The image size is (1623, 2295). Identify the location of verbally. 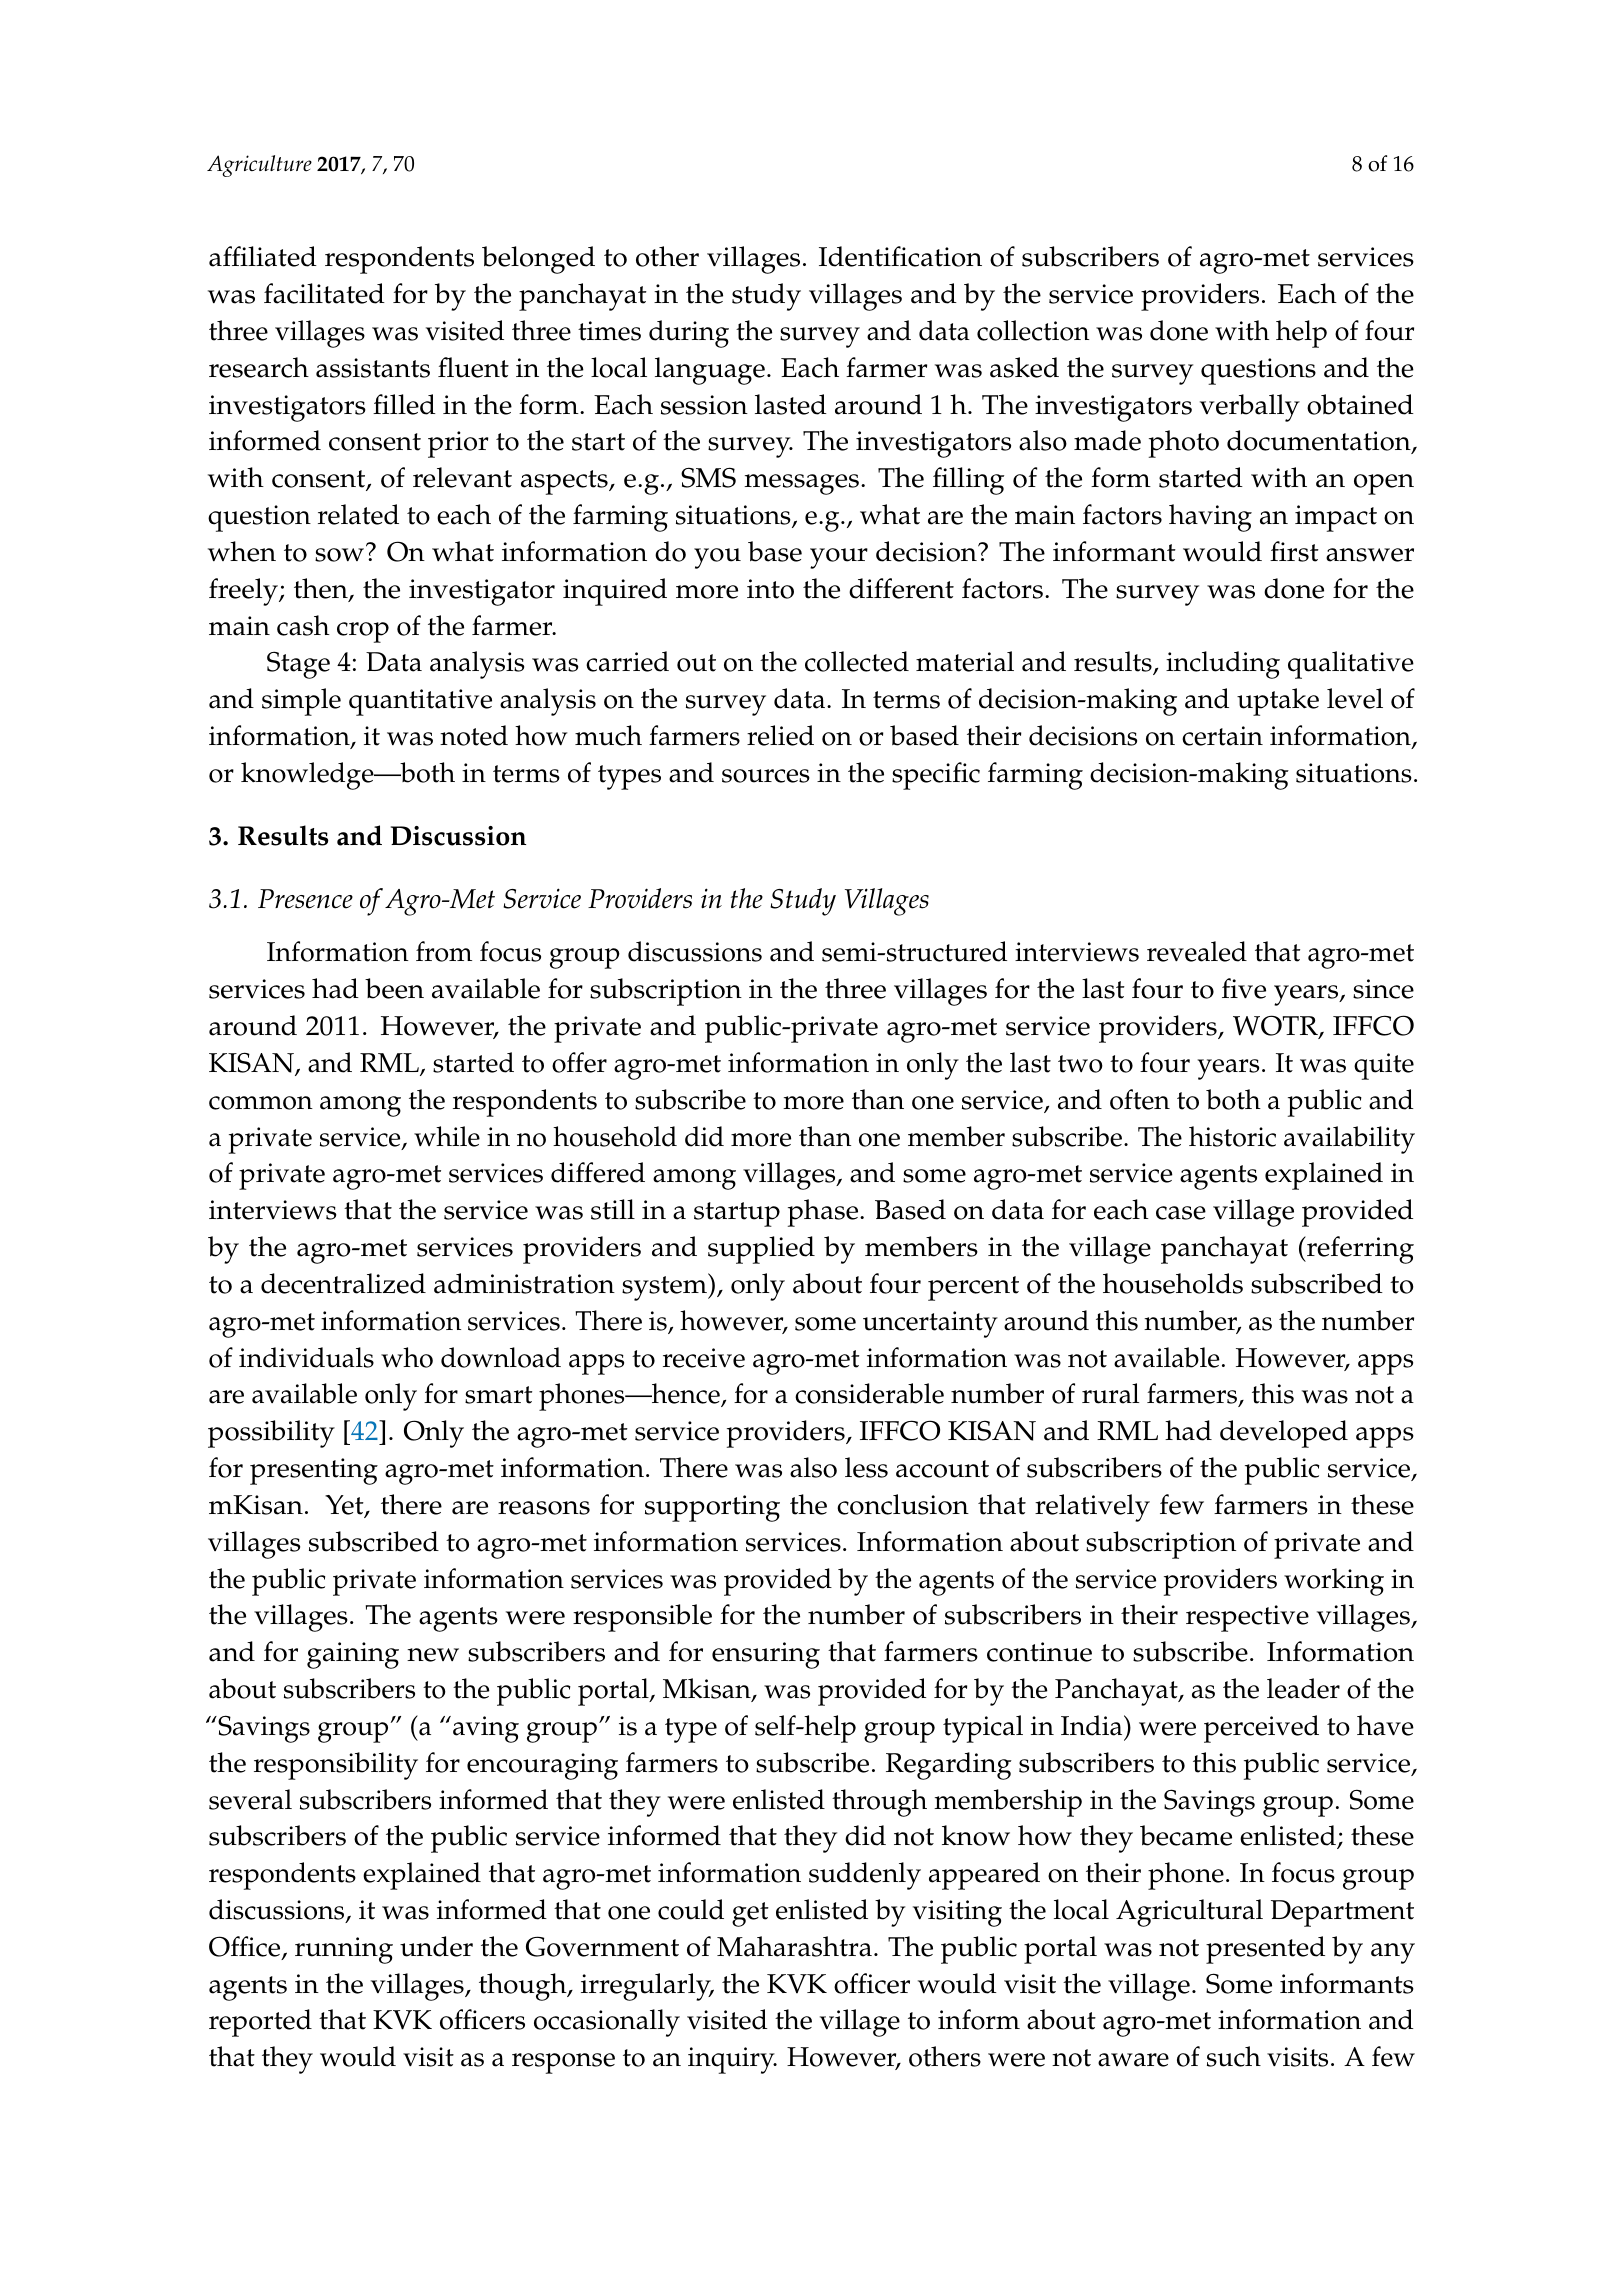
(1250, 408).
